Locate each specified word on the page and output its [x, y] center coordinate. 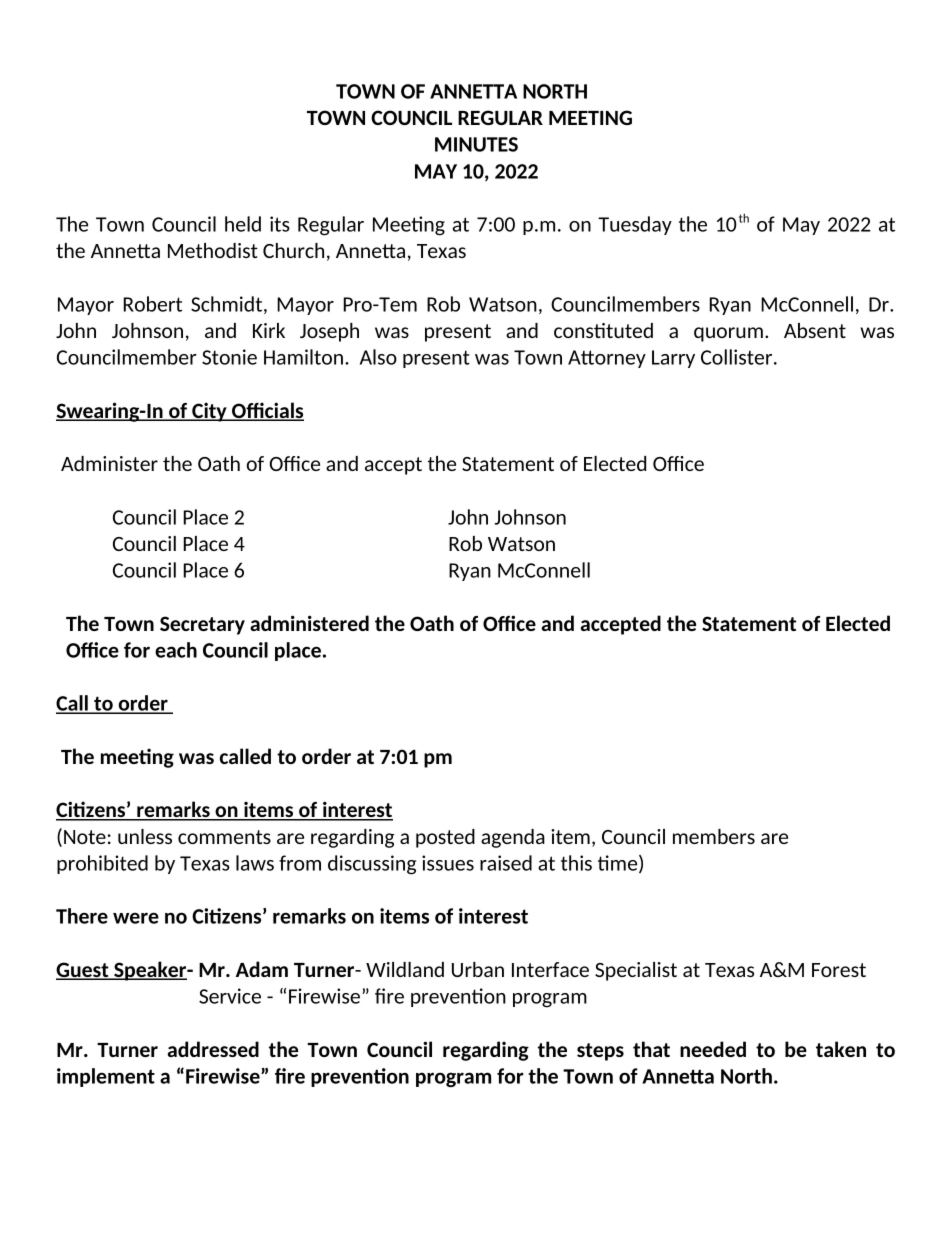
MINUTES [476, 144]
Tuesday [635, 225]
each [176, 650]
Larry [673, 359]
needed [713, 1049]
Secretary [202, 625]
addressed [213, 1049]
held [243, 224]
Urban [478, 969]
